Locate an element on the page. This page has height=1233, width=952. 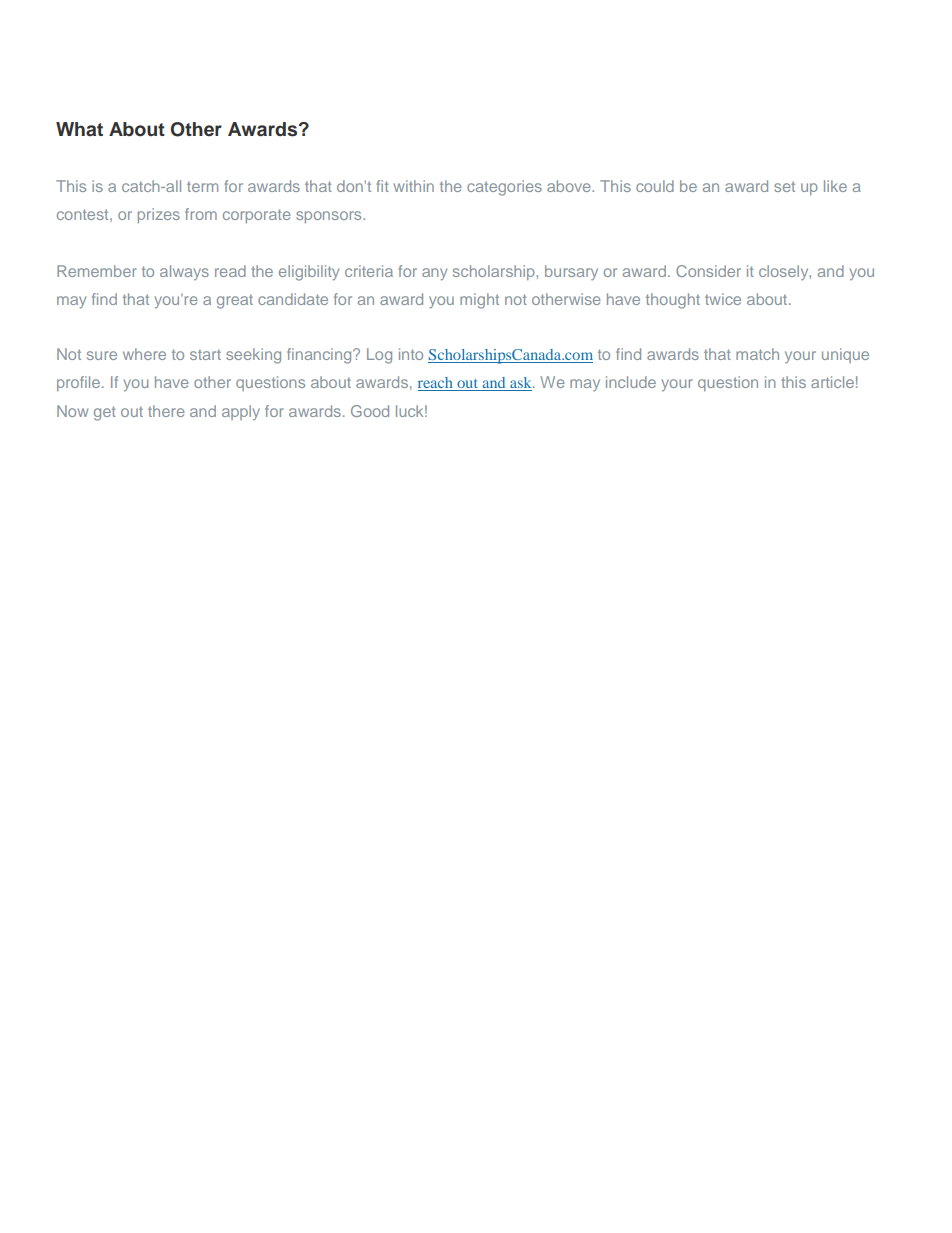
term is located at coordinates (202, 187).
